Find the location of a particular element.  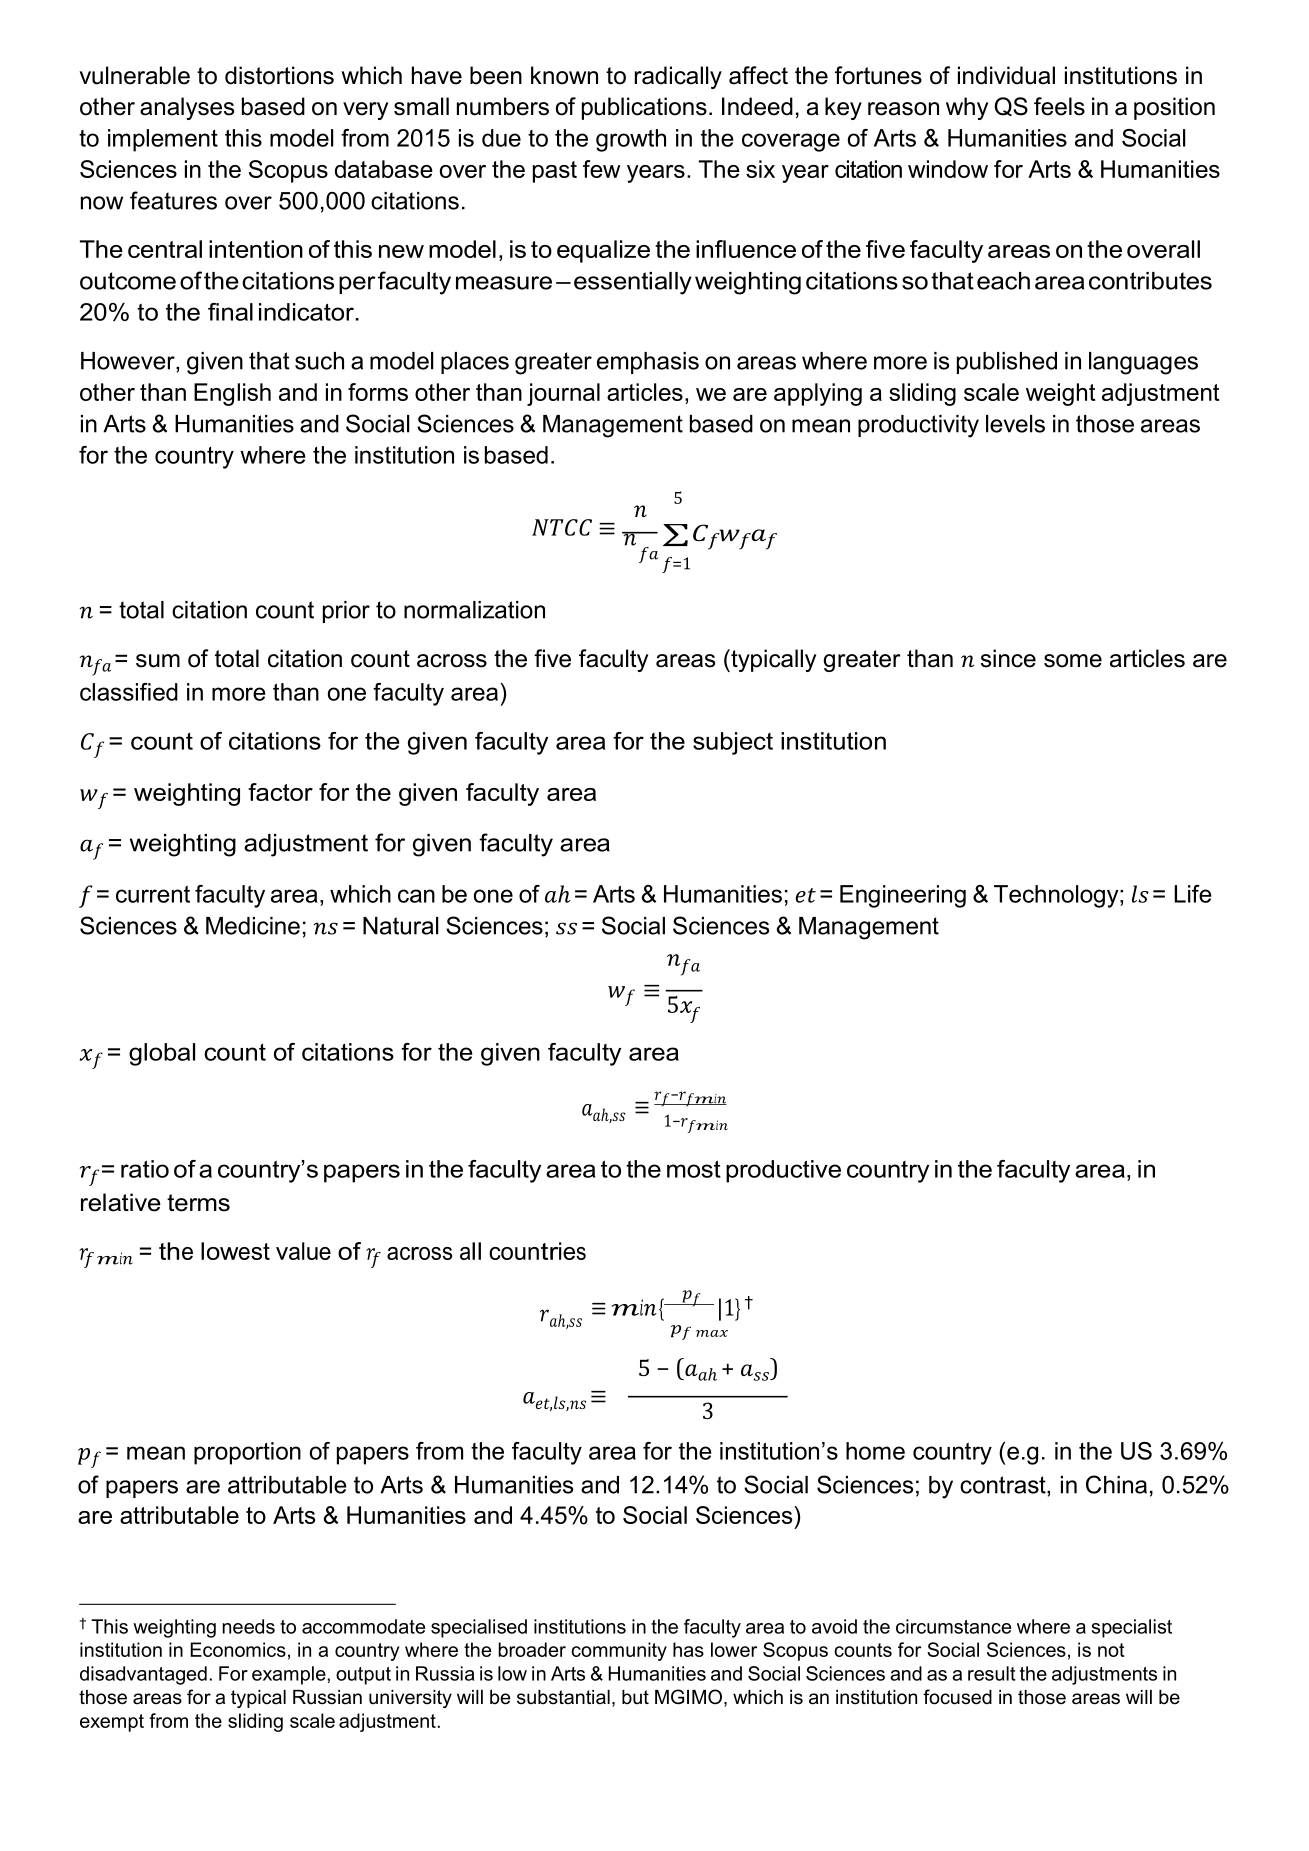

feels is located at coordinates (1059, 106).
